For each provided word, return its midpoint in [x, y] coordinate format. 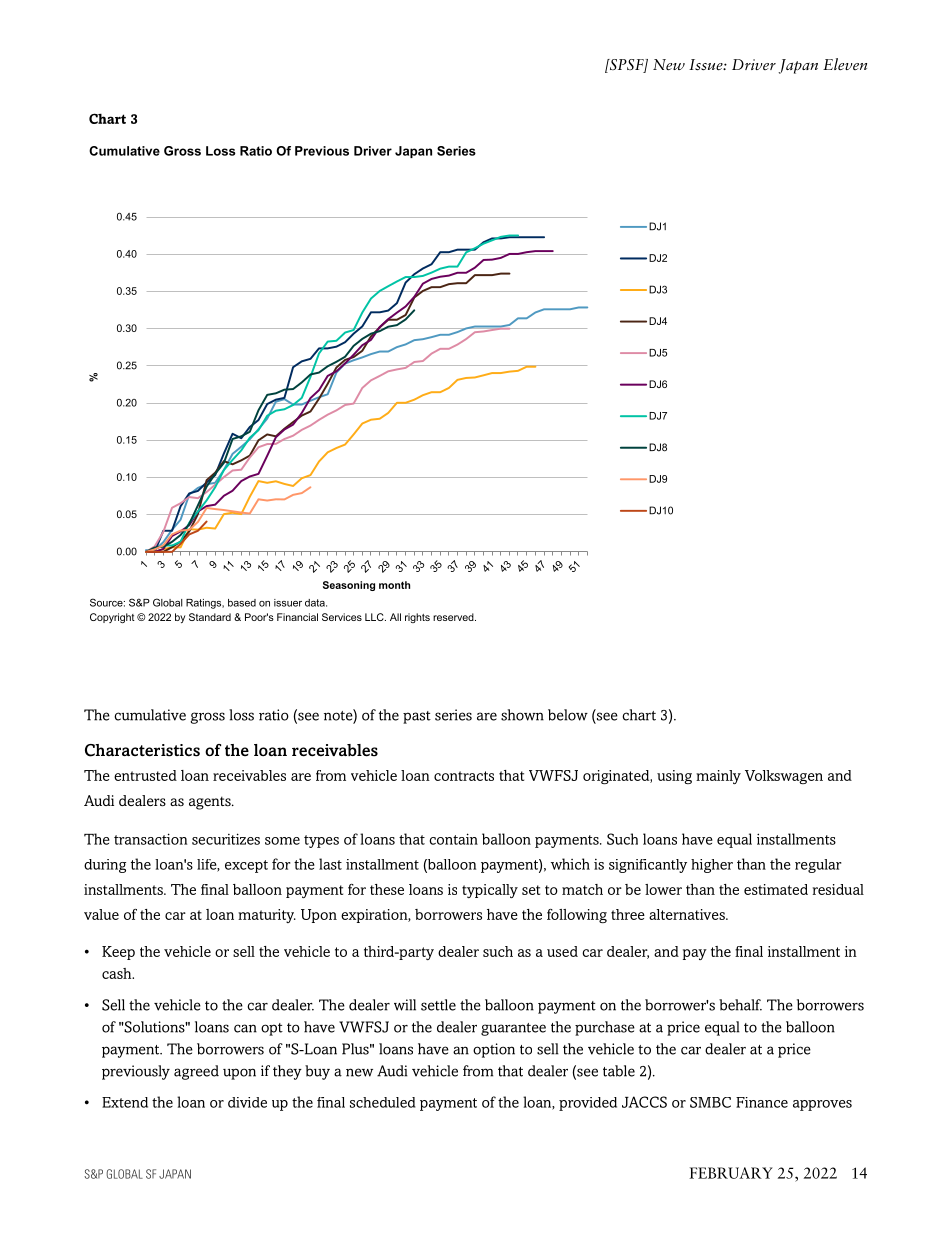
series [453, 715]
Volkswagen [784, 777]
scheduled [382, 1102]
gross [207, 718]
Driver [754, 64]
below [568, 715]
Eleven [845, 64]
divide [247, 1102]
